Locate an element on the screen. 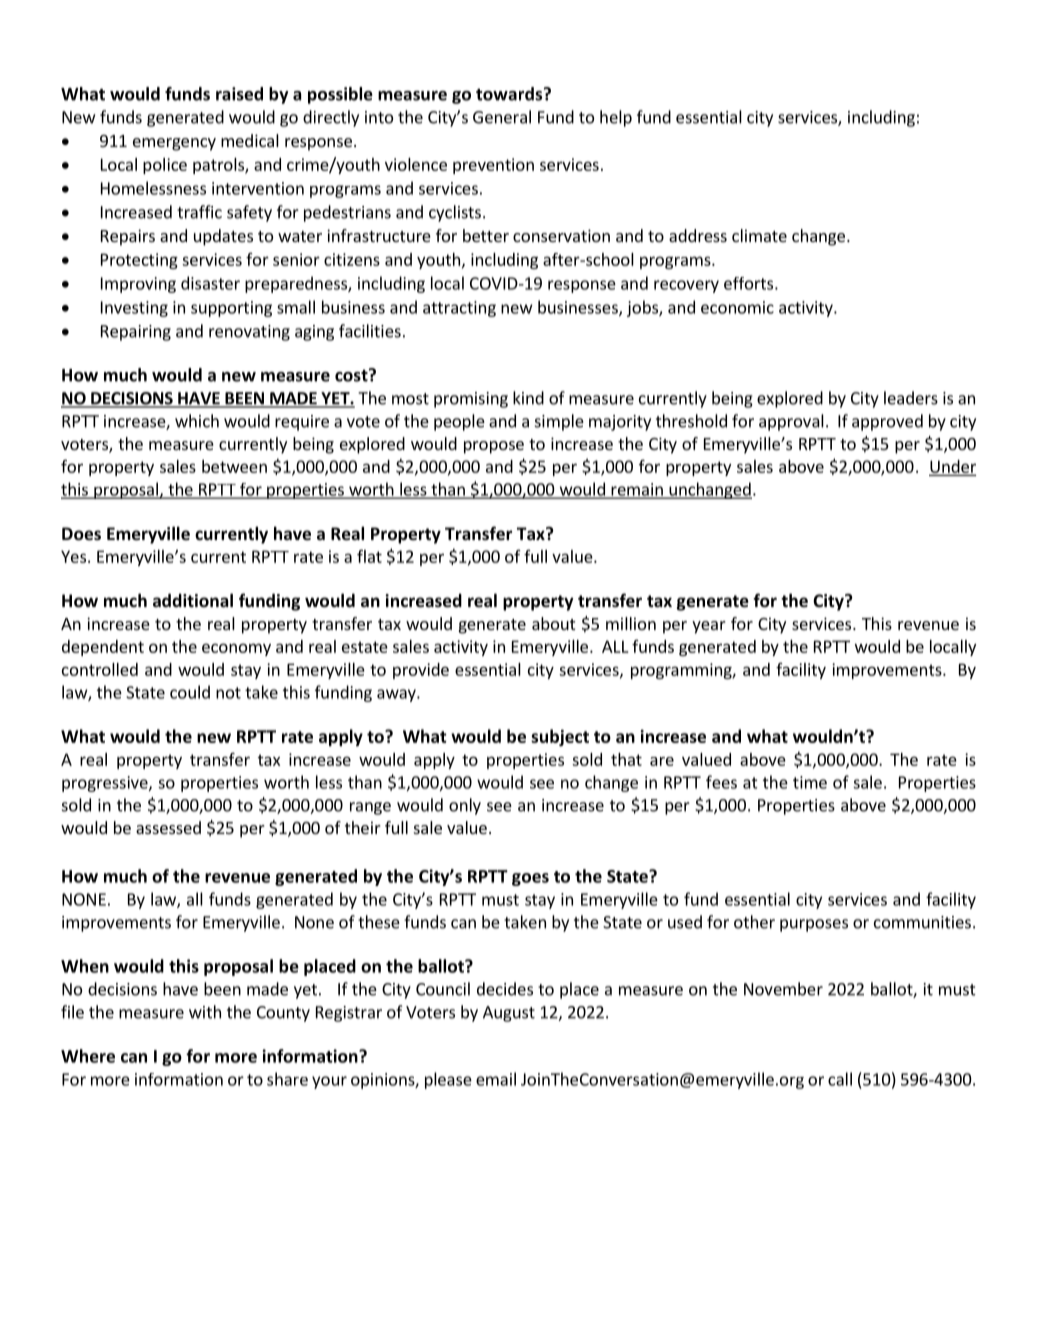 The image size is (1037, 1343). help is located at coordinates (616, 118).
